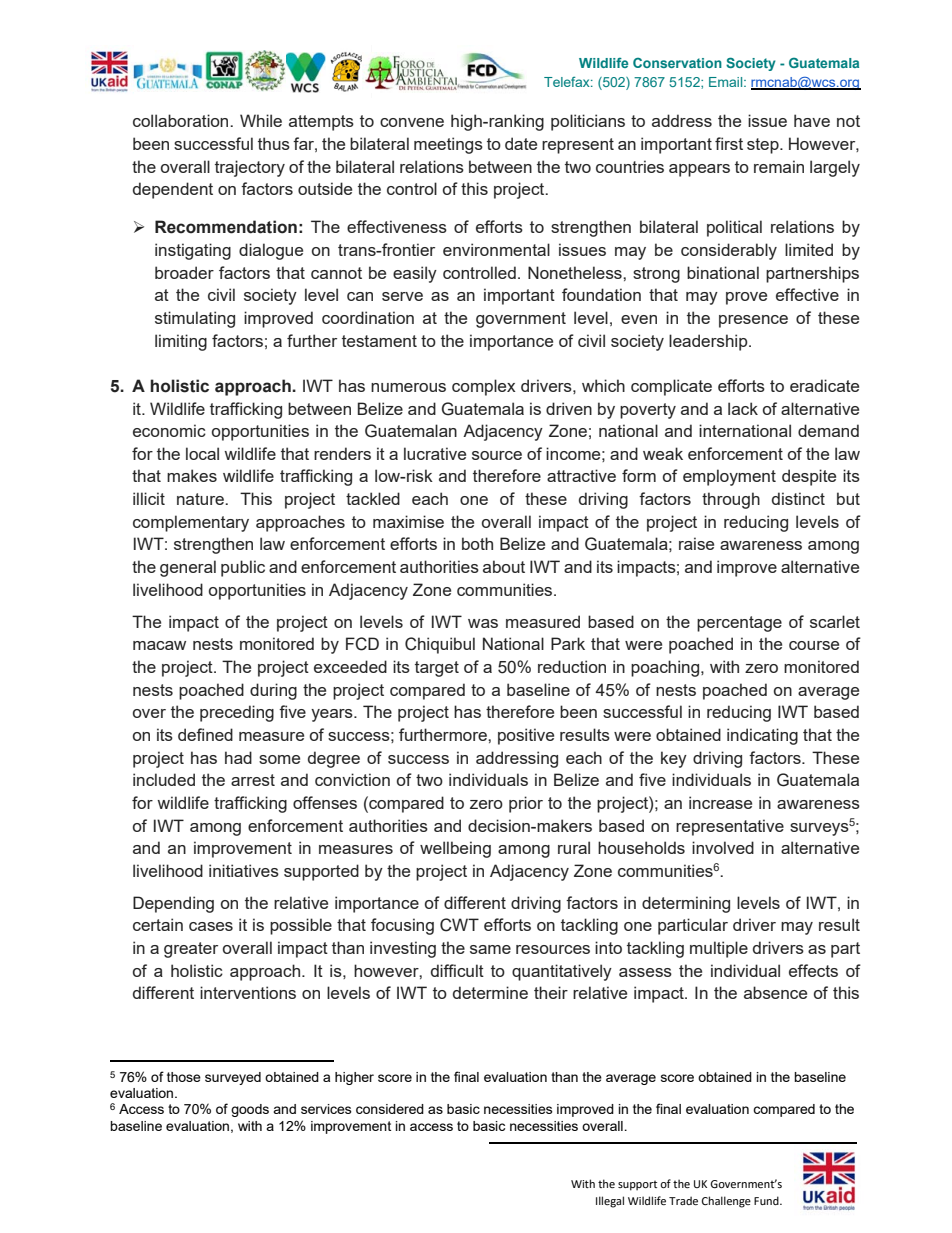 This page has width=952, height=1233. What do you see at coordinates (477, 543) in the page?
I see `both` at bounding box center [477, 543].
